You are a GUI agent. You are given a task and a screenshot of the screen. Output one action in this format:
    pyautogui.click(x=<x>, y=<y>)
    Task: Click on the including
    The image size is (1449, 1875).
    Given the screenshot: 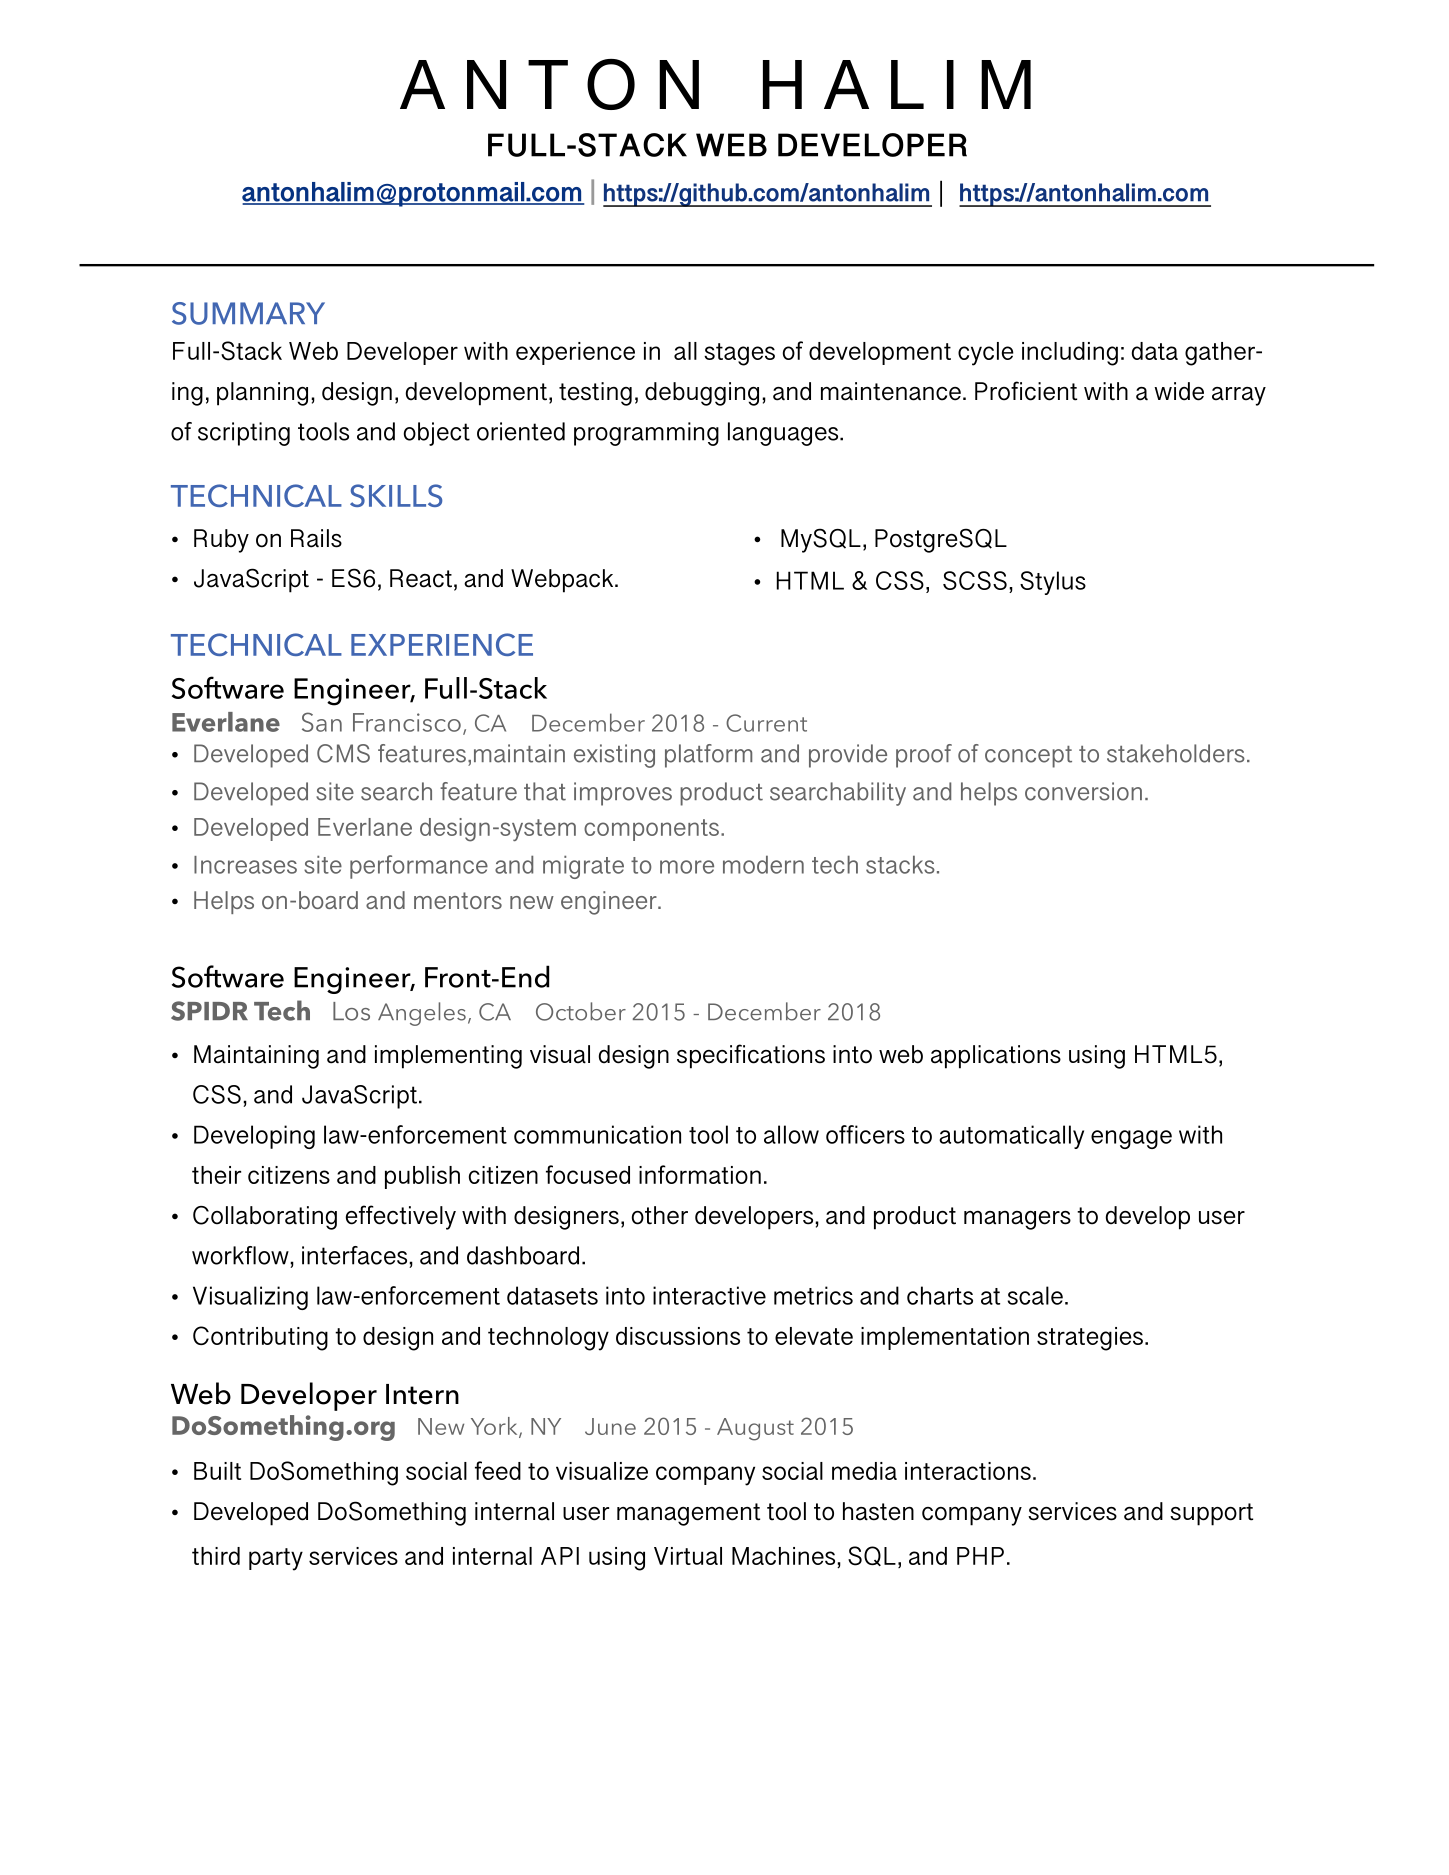 What is the action you would take?
    pyautogui.click(x=1070, y=354)
